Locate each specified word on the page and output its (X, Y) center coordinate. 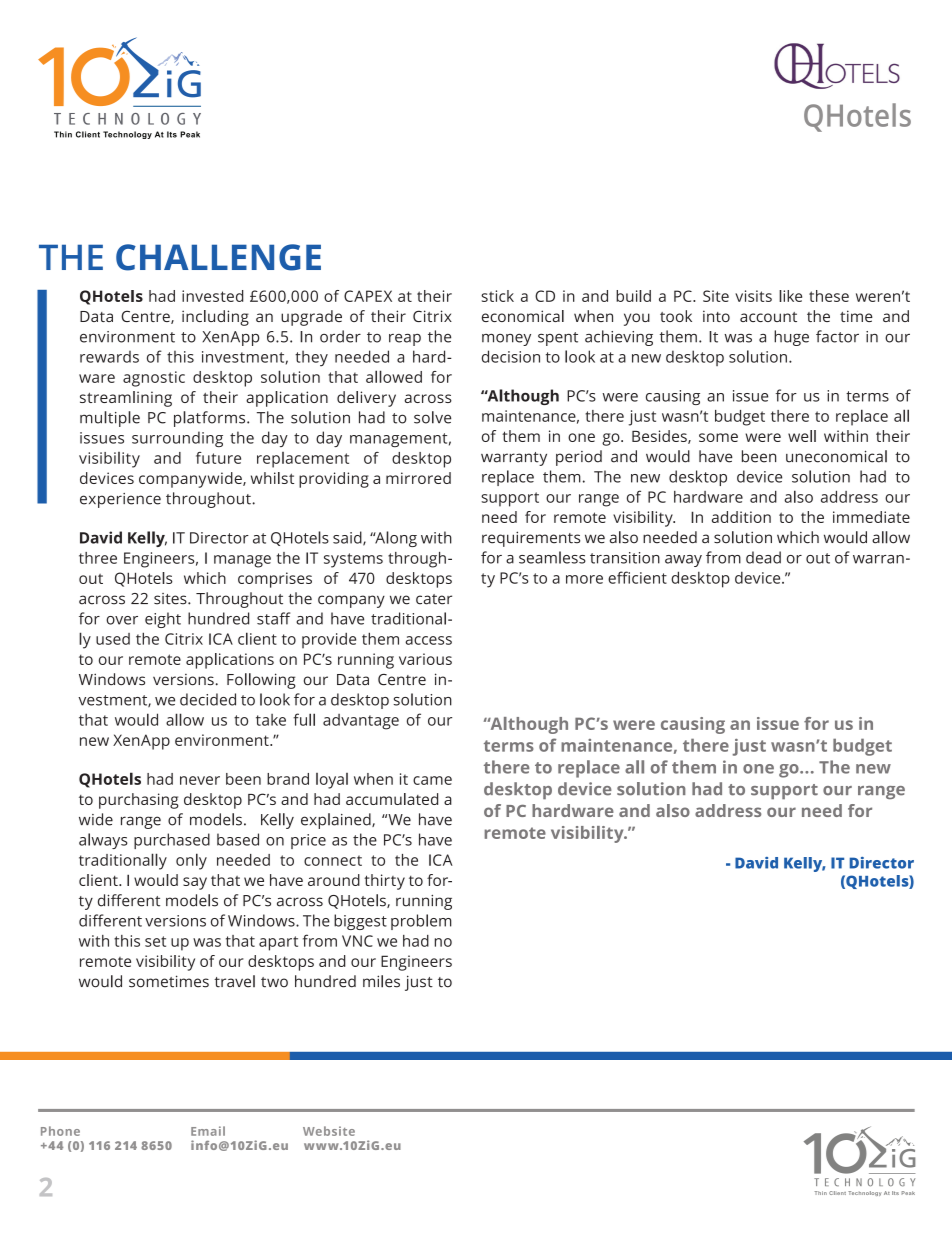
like (790, 296)
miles (381, 981)
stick (497, 296)
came (432, 780)
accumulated (392, 799)
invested (213, 296)
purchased (172, 841)
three (98, 558)
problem (421, 922)
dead (763, 557)
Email (208, 1131)
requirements (531, 539)
